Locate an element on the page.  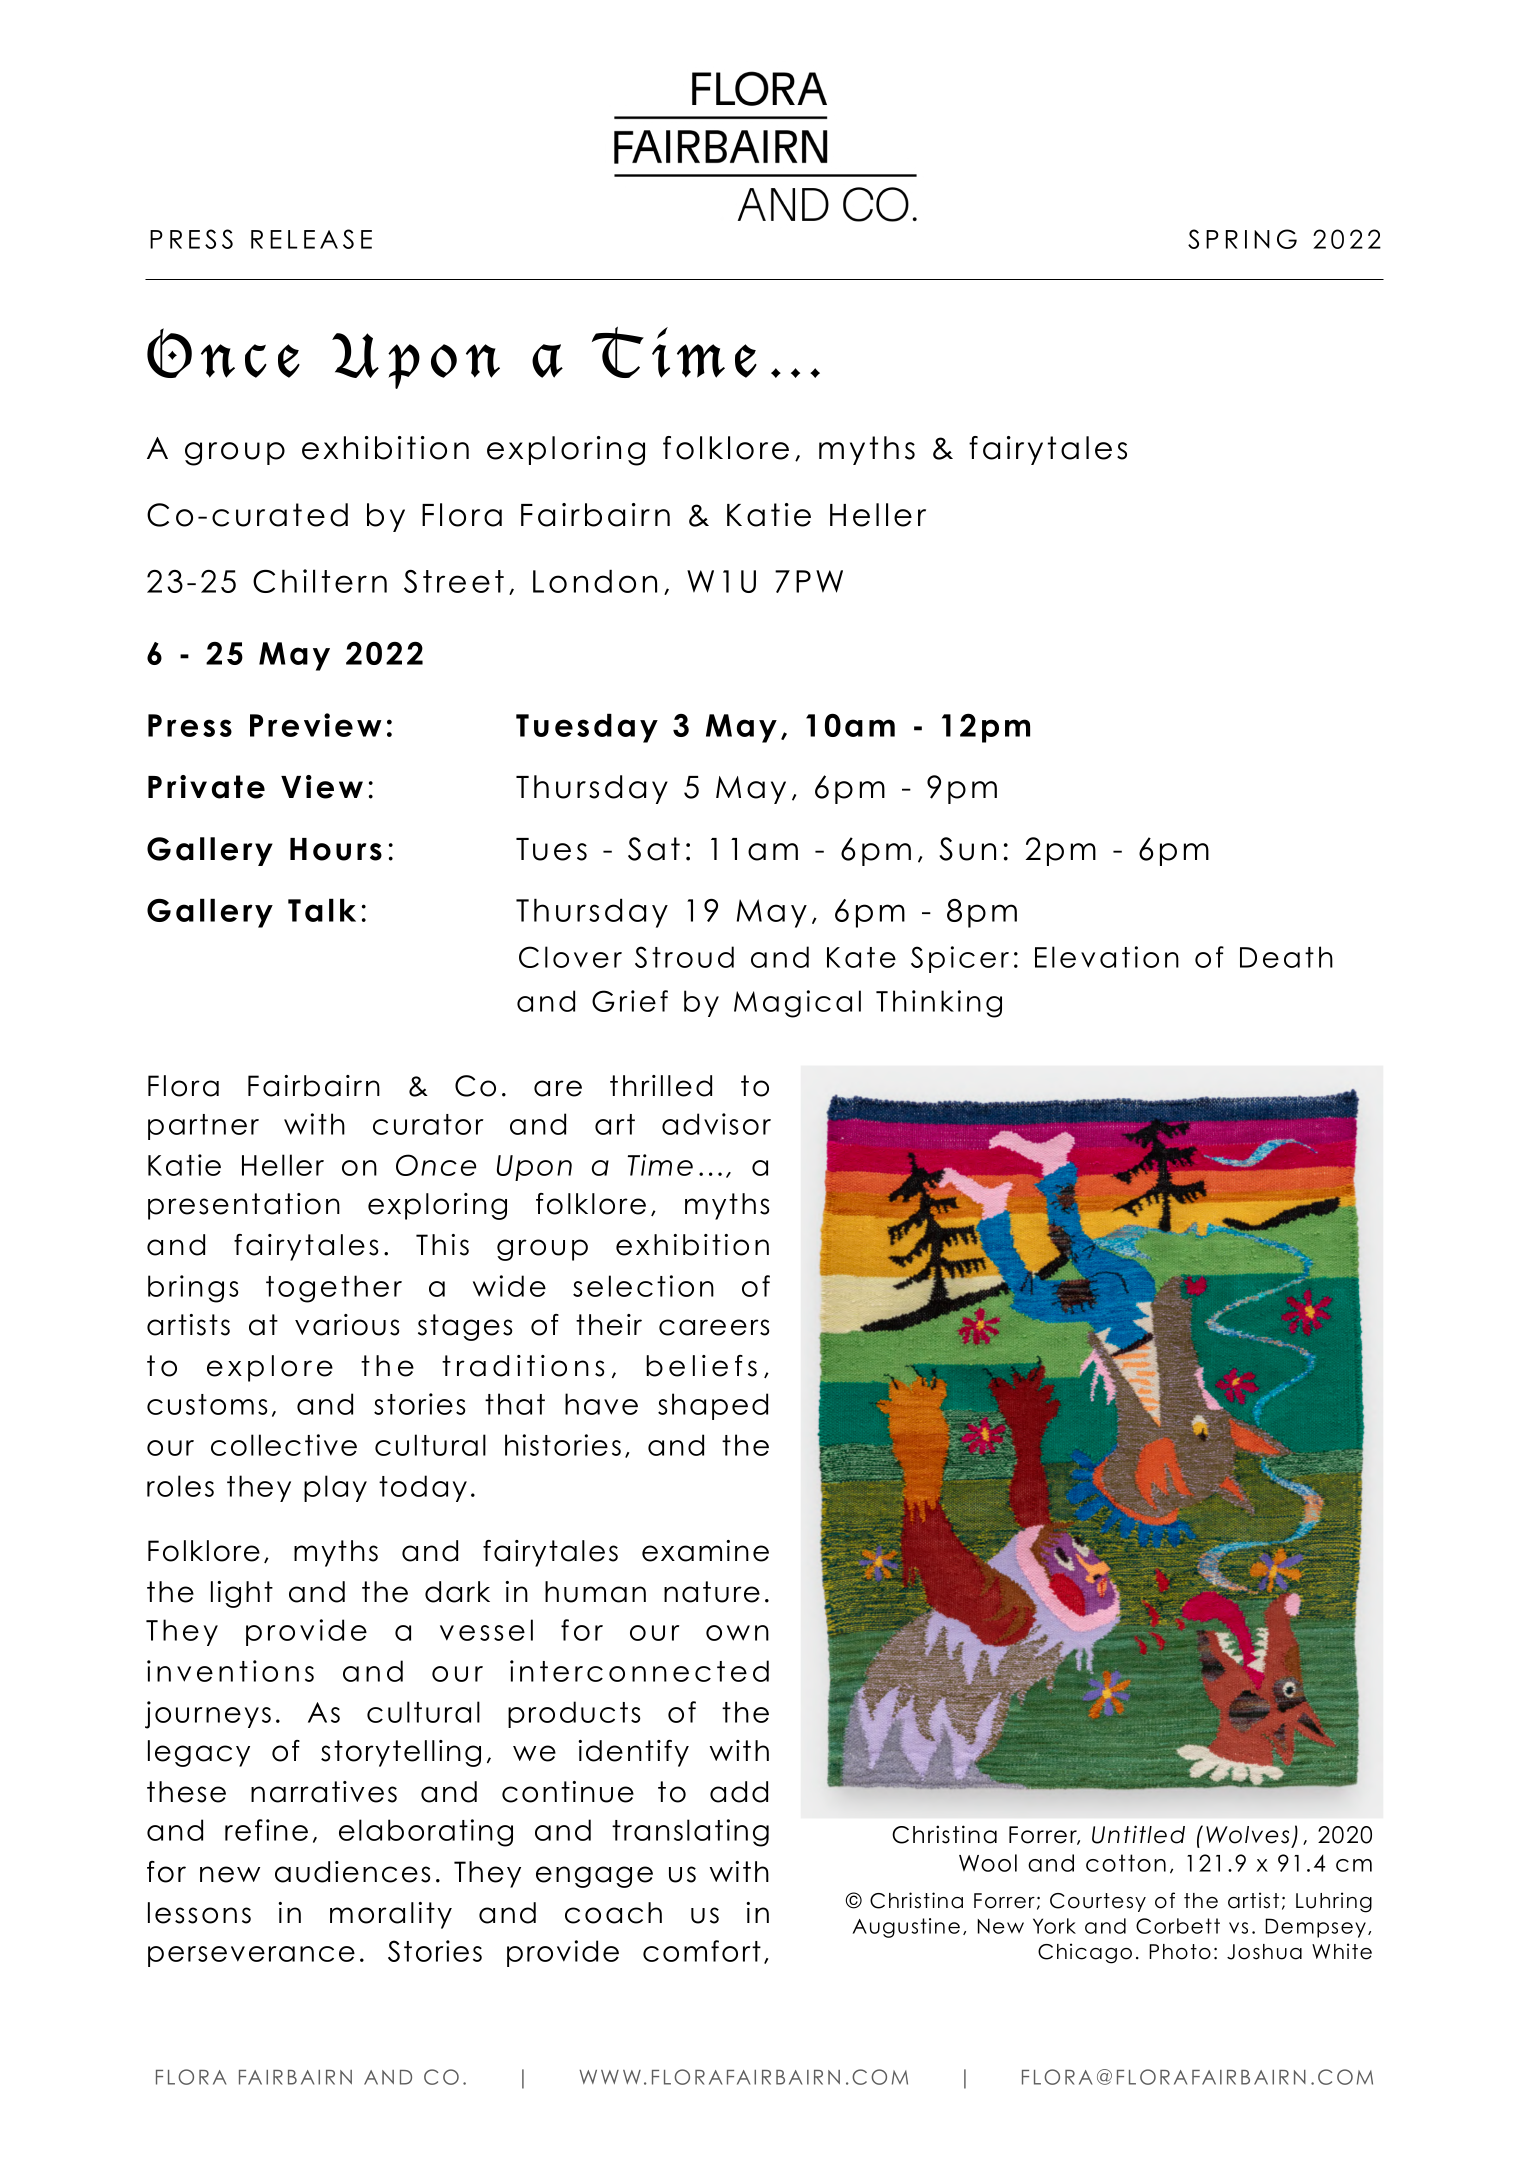
advisor is located at coordinates (716, 1124).
